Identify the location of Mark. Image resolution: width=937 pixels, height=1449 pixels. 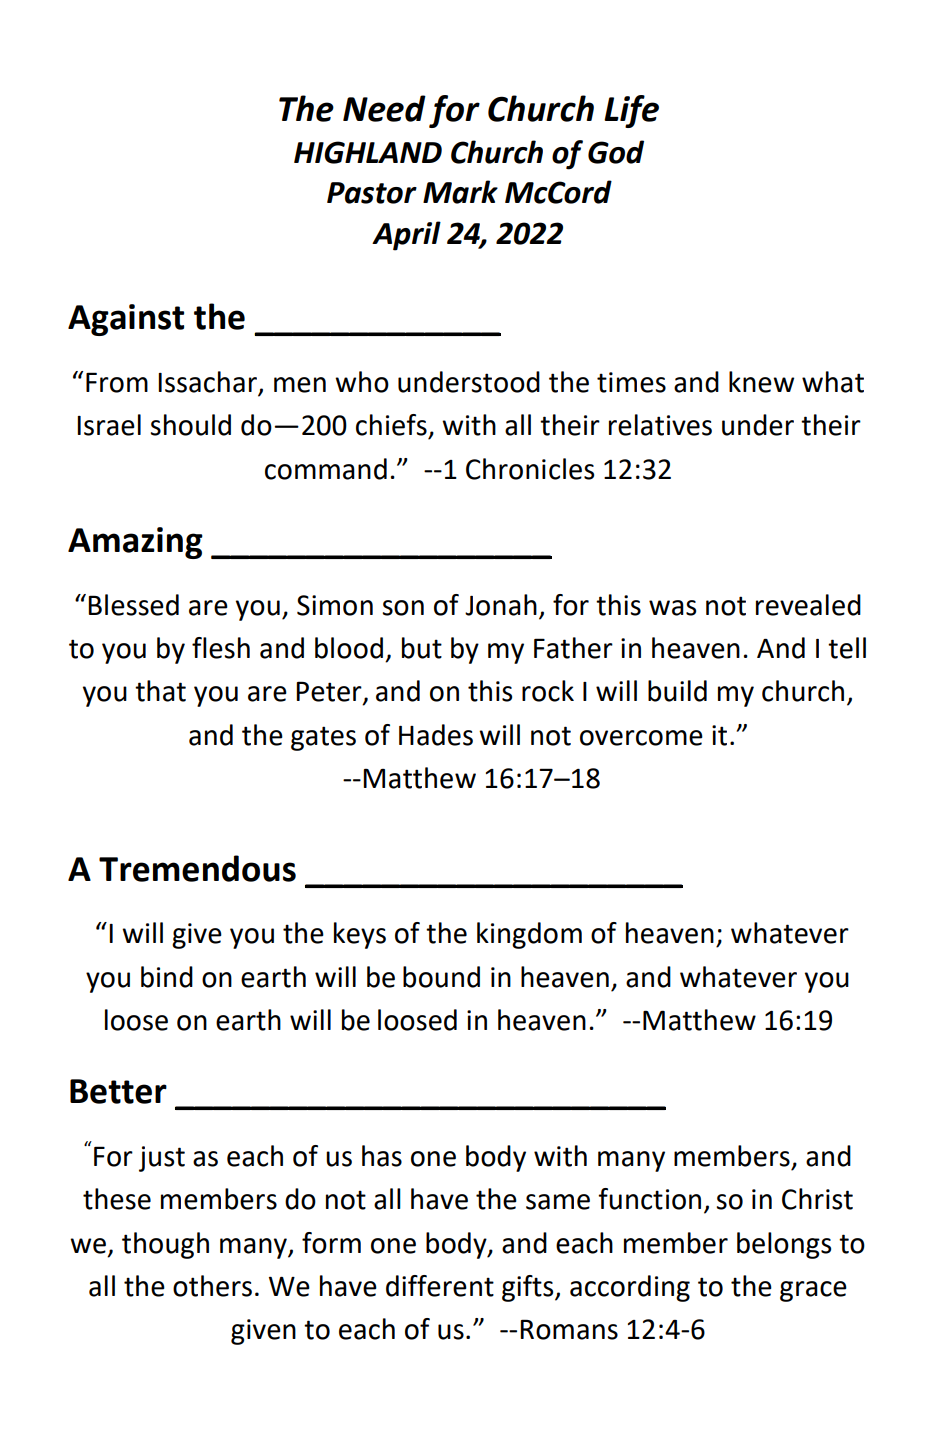
(460, 192).
